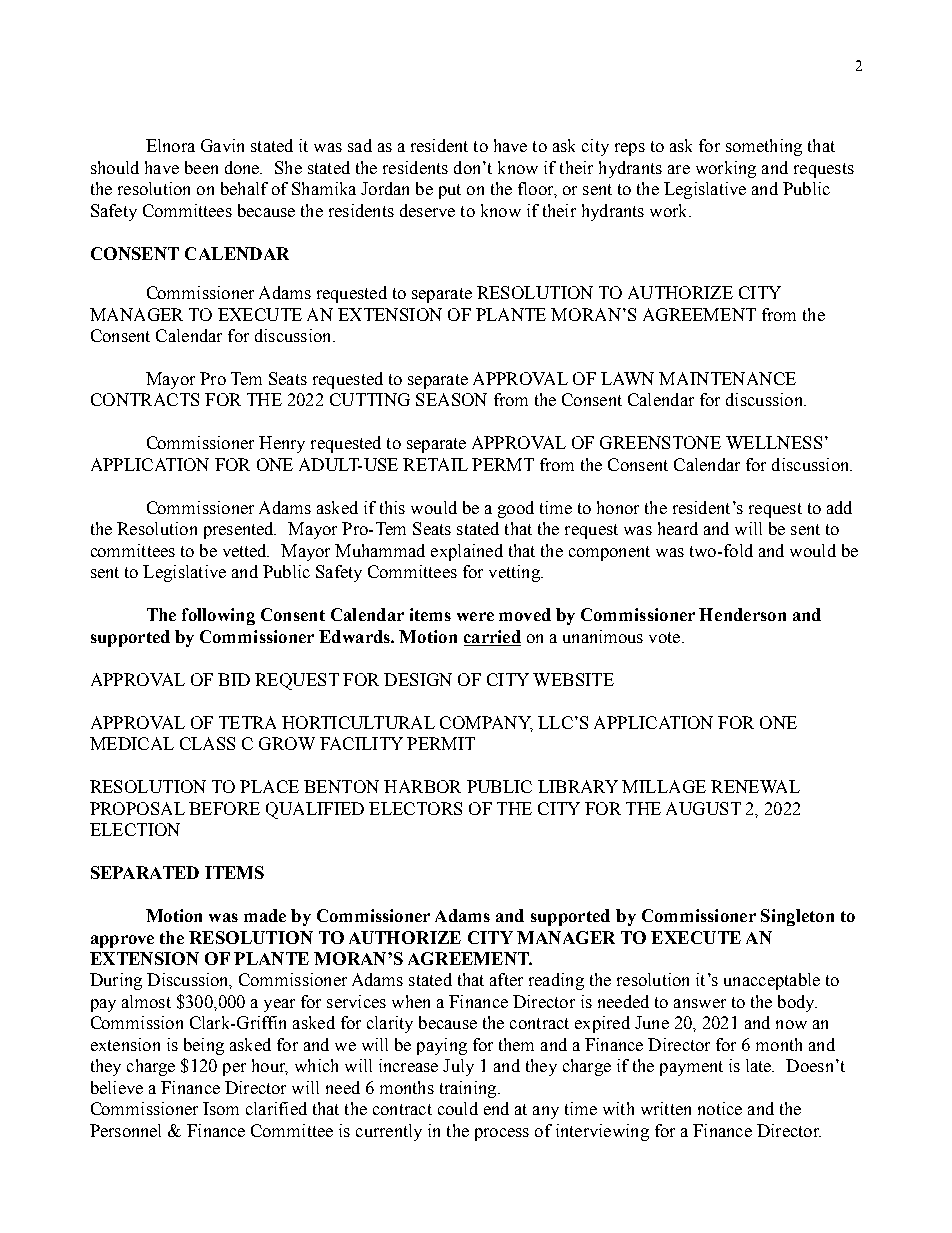  I want to click on carried, so click(492, 636).
